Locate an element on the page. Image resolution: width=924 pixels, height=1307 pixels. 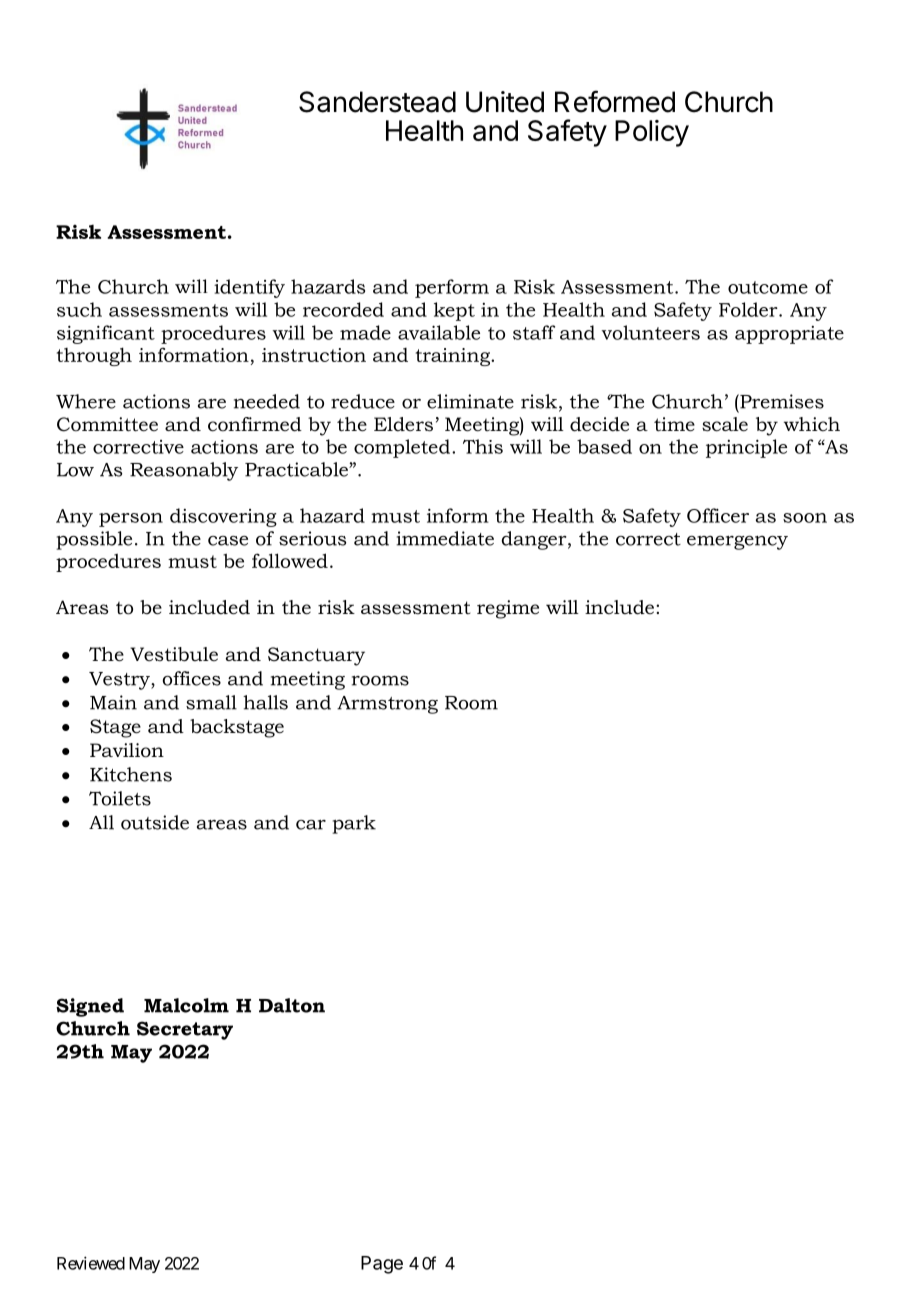
immediate is located at coordinates (445, 538).
